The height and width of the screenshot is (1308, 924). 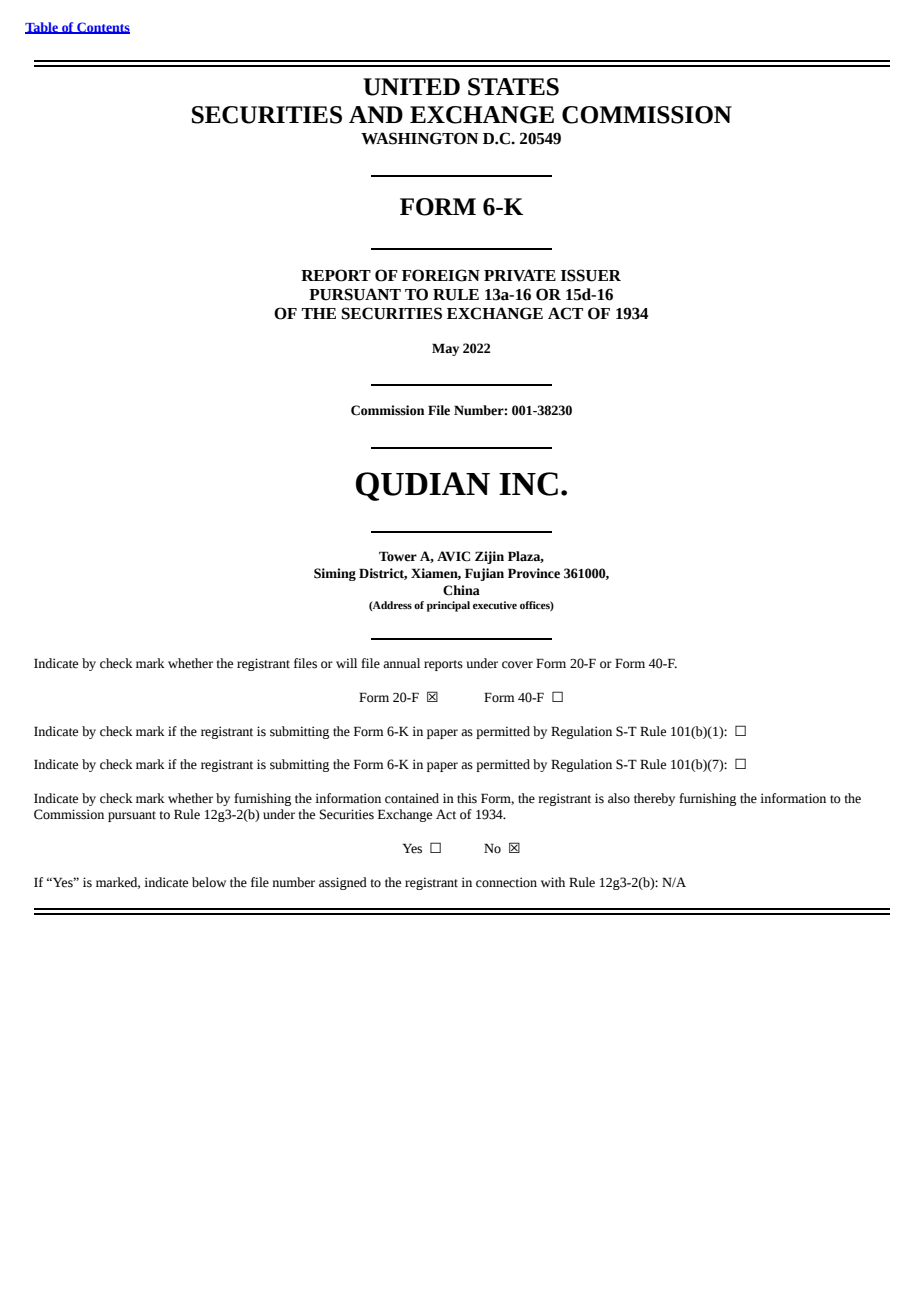 What do you see at coordinates (445, 349) in the screenshot?
I see `May` at bounding box center [445, 349].
